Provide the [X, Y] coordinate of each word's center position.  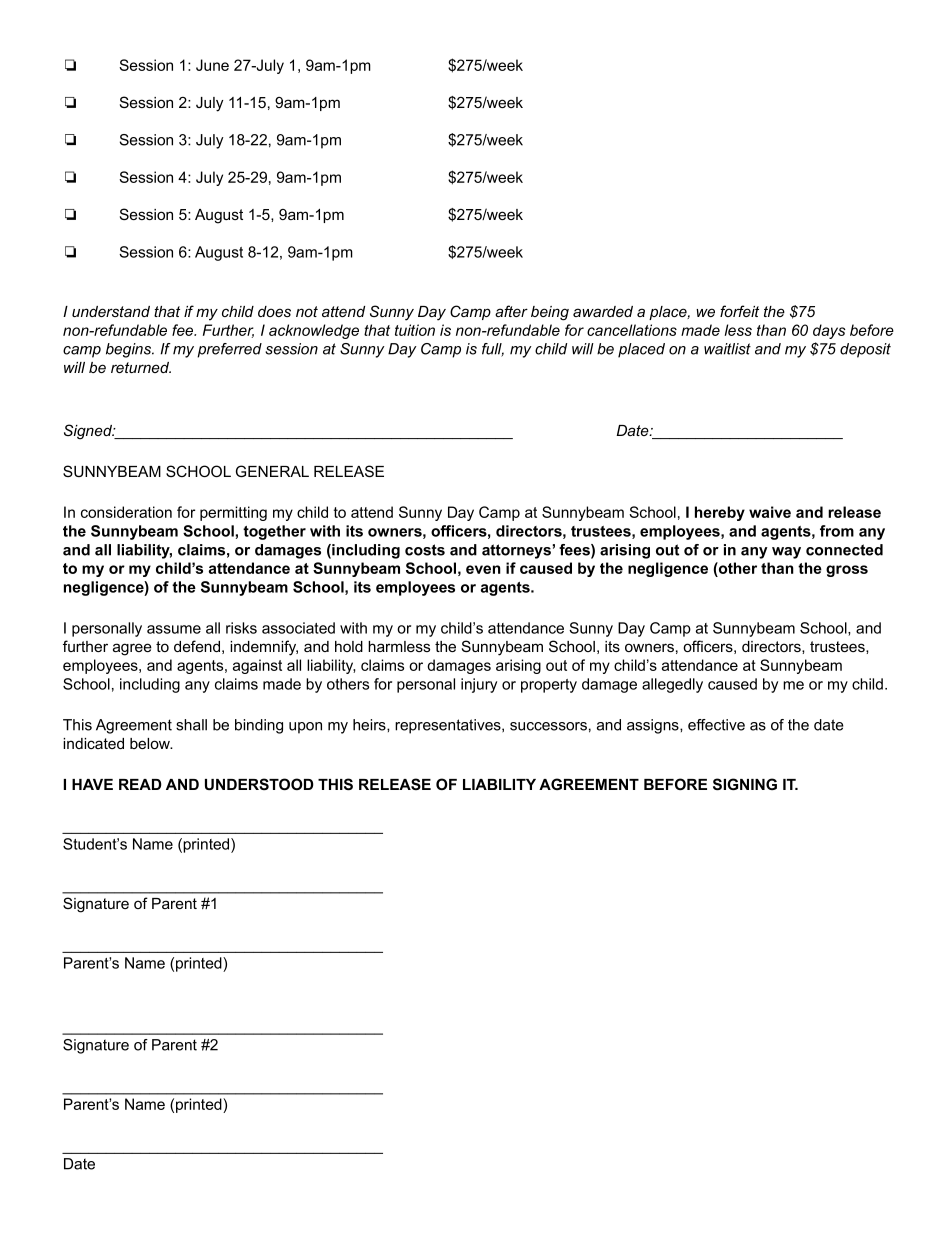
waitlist [727, 349]
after [511, 311]
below [151, 743]
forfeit [739, 311]
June [212, 65]
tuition [415, 330]
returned [141, 367]
